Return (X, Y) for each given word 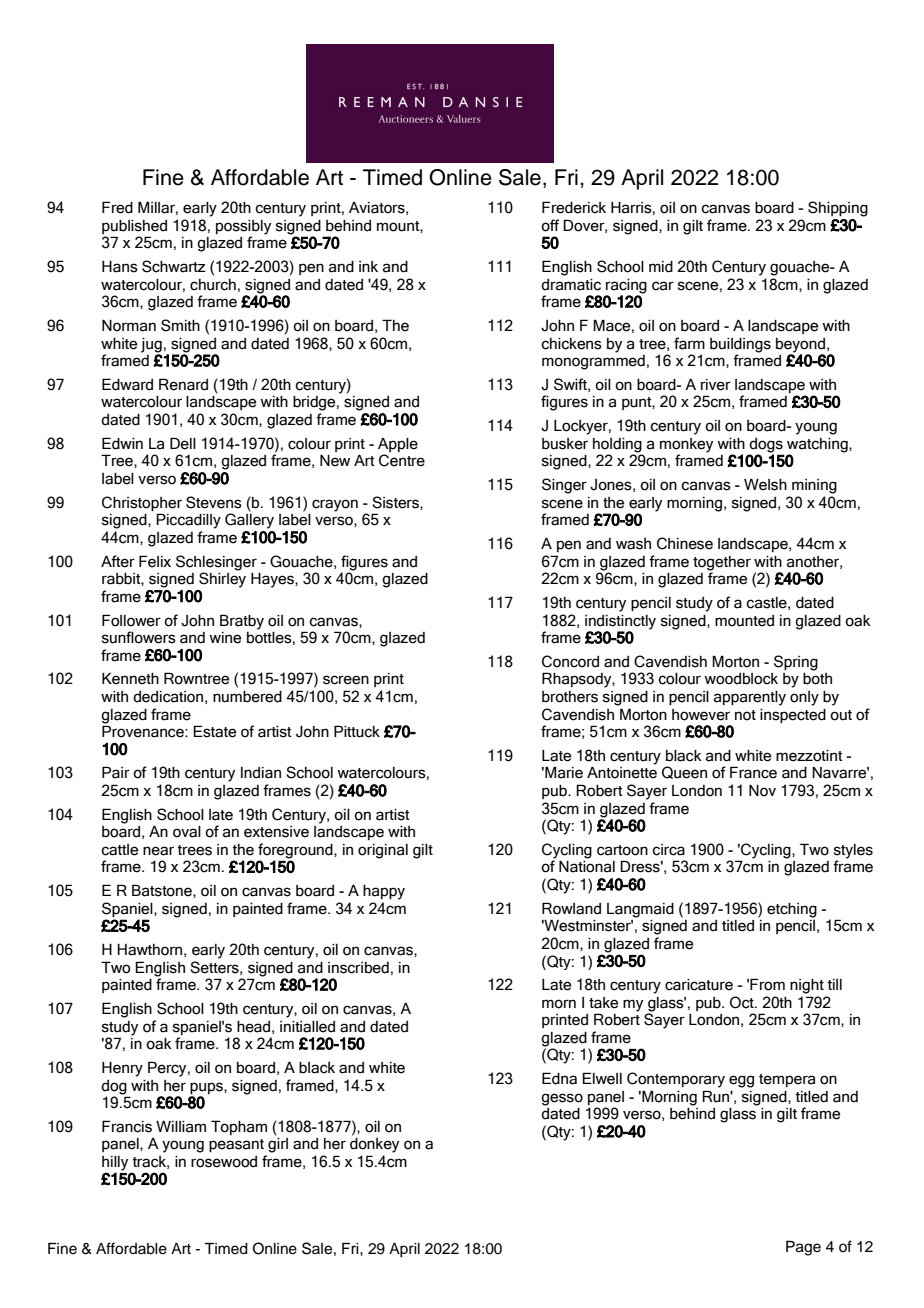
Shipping (838, 209)
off (550, 225)
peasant (236, 1145)
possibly (243, 228)
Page (803, 1248)
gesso (562, 1099)
